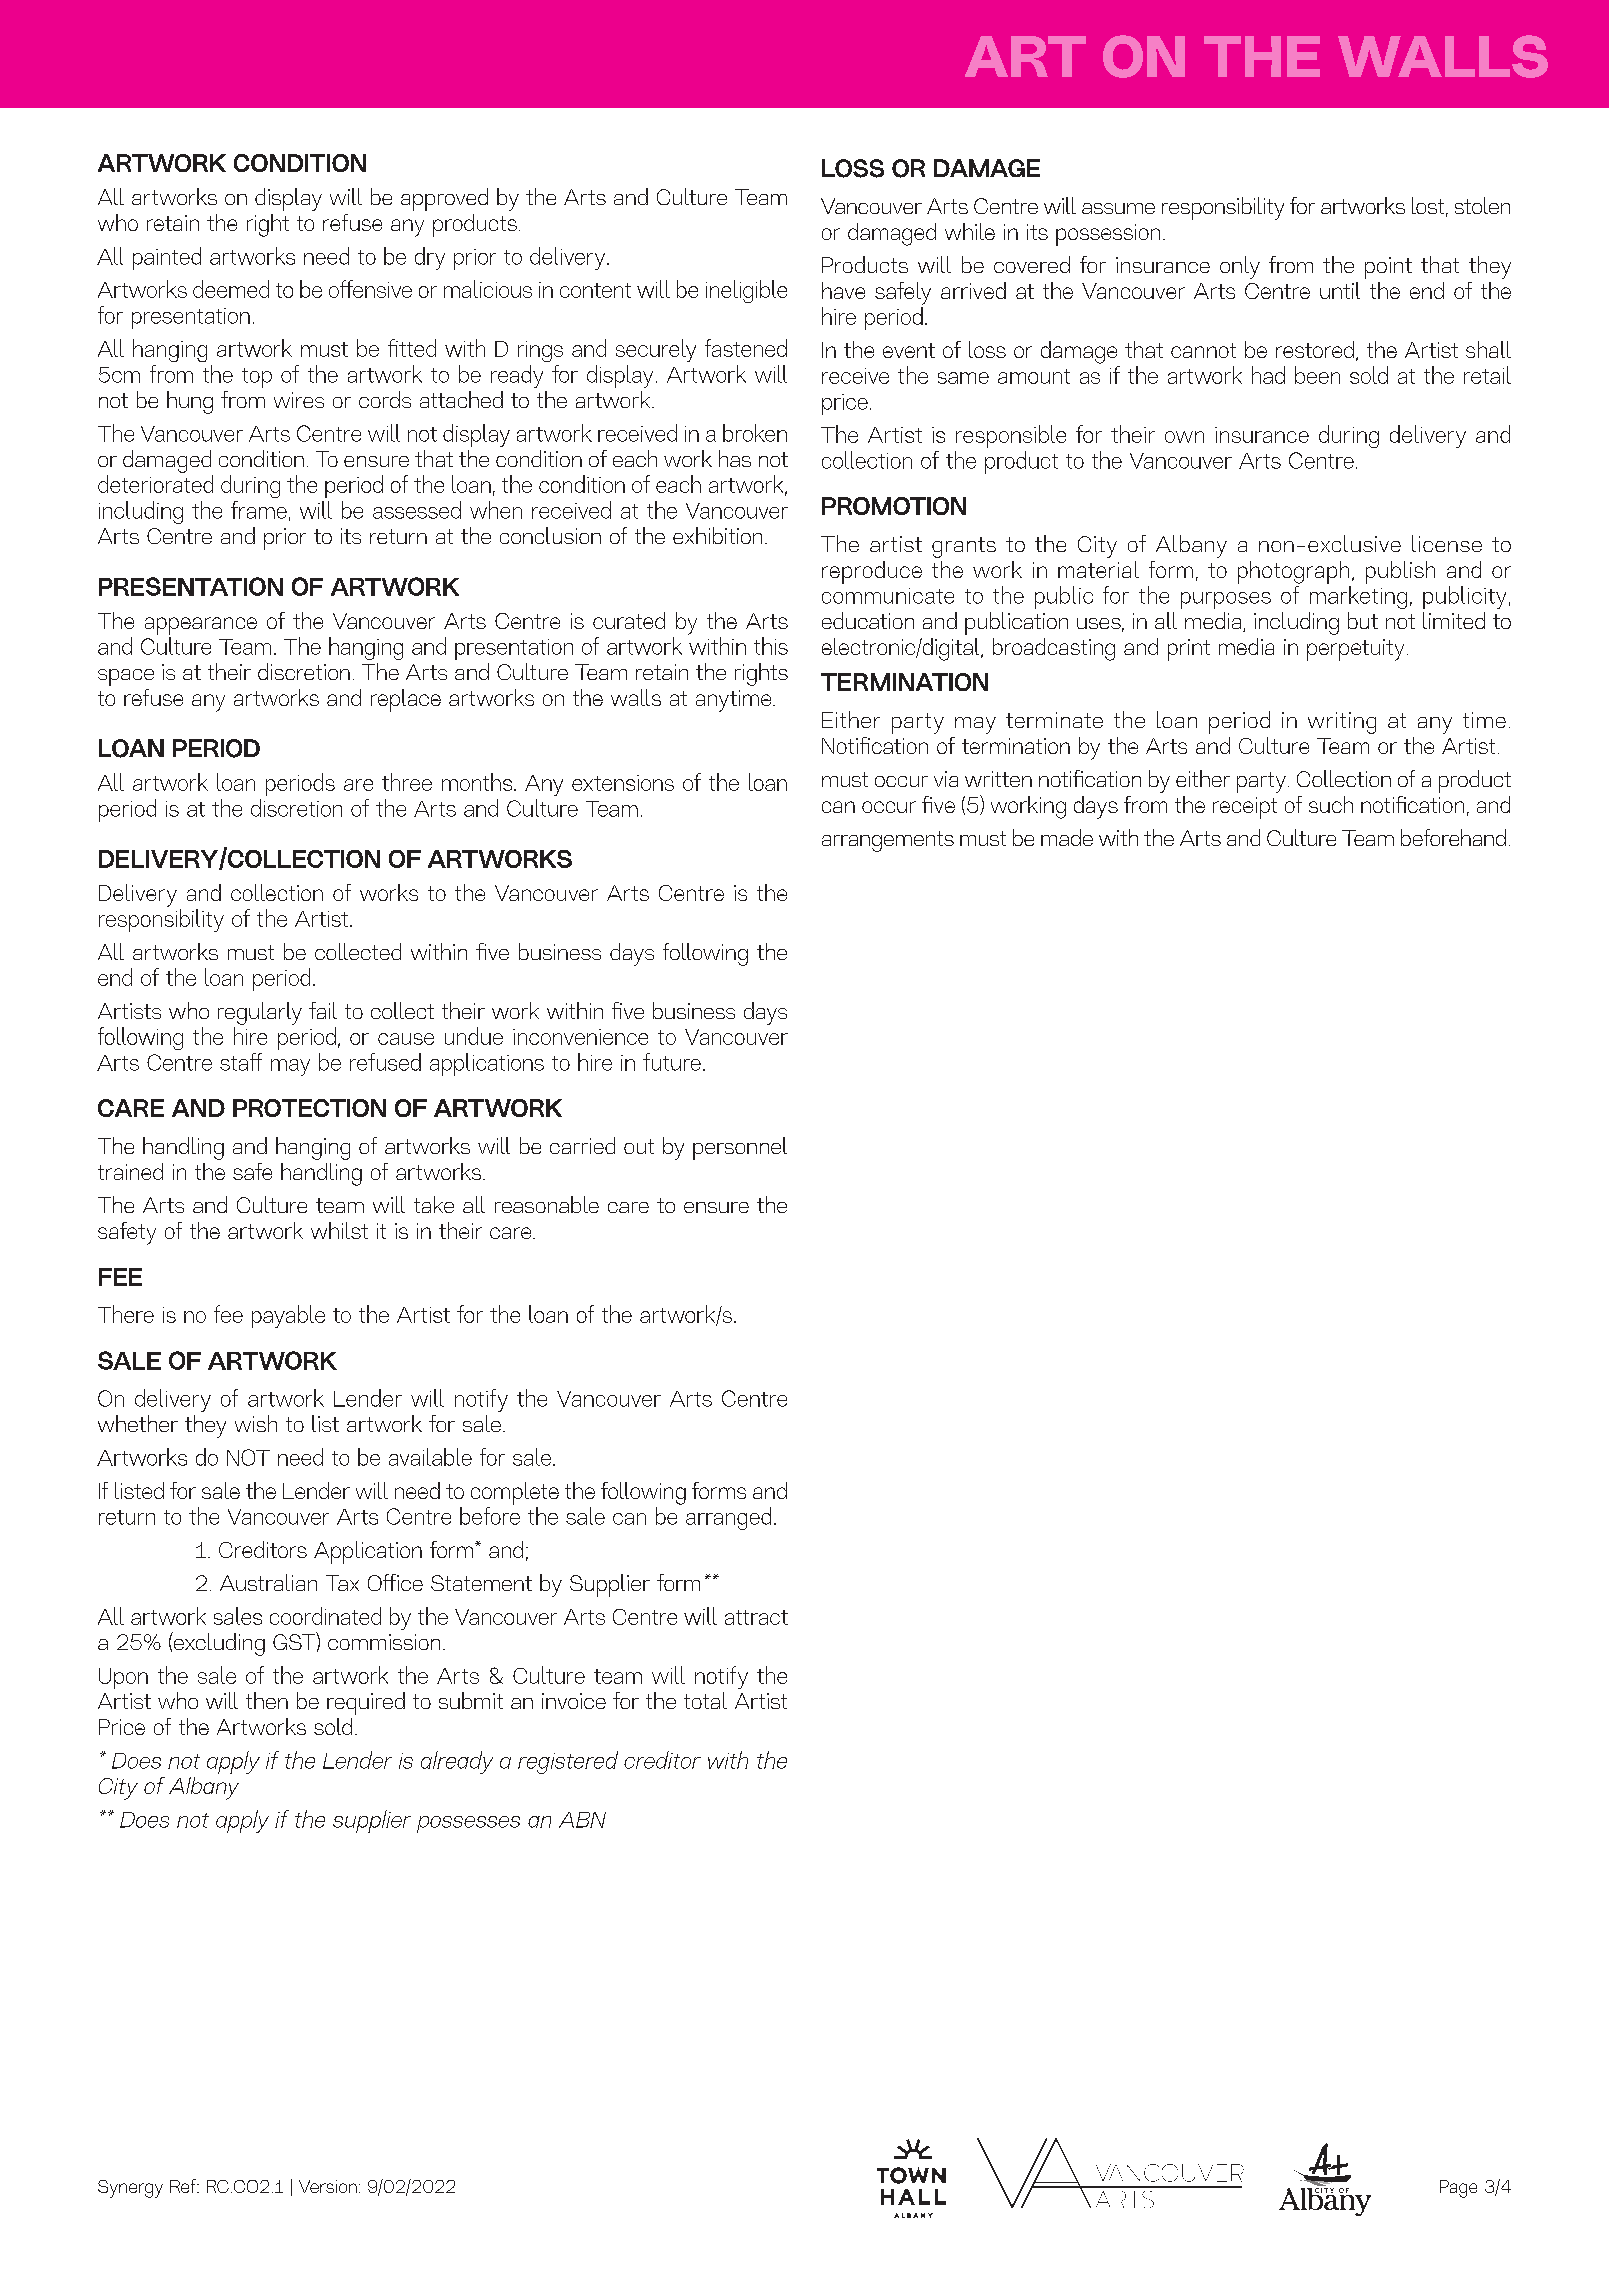  What do you see at coordinates (888, 841) in the screenshot?
I see `arrangements` at bounding box center [888, 841].
